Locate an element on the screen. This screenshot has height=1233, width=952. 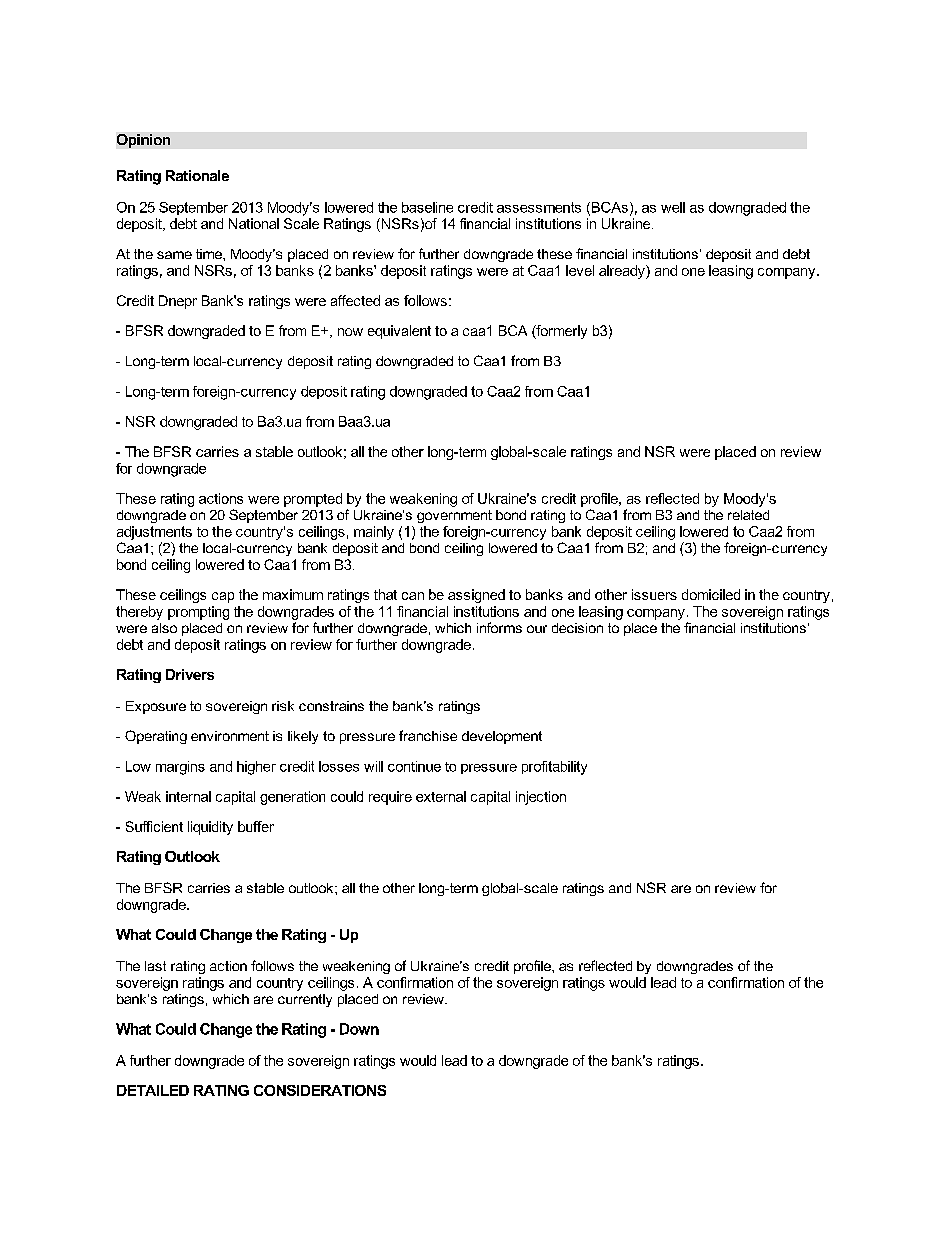
well is located at coordinates (673, 207).
